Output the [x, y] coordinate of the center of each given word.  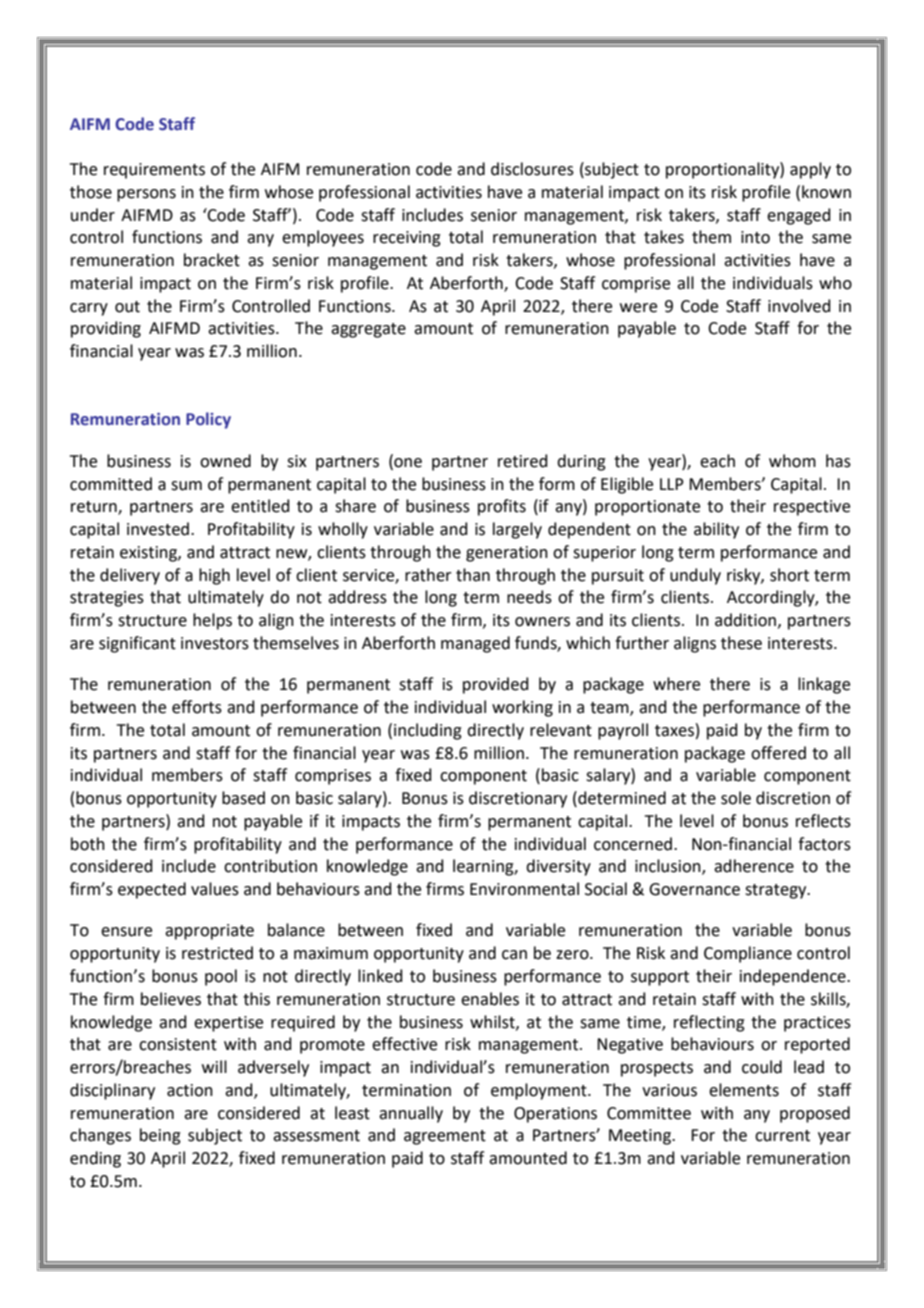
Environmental [524, 889]
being [160, 1136]
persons [146, 195]
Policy [208, 420]
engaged [799, 216]
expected [152, 890]
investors [215, 643]
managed [475, 644]
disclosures [532, 169]
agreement [445, 1137]
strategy [777, 891]
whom [792, 461]
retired [523, 461]
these [741, 643]
